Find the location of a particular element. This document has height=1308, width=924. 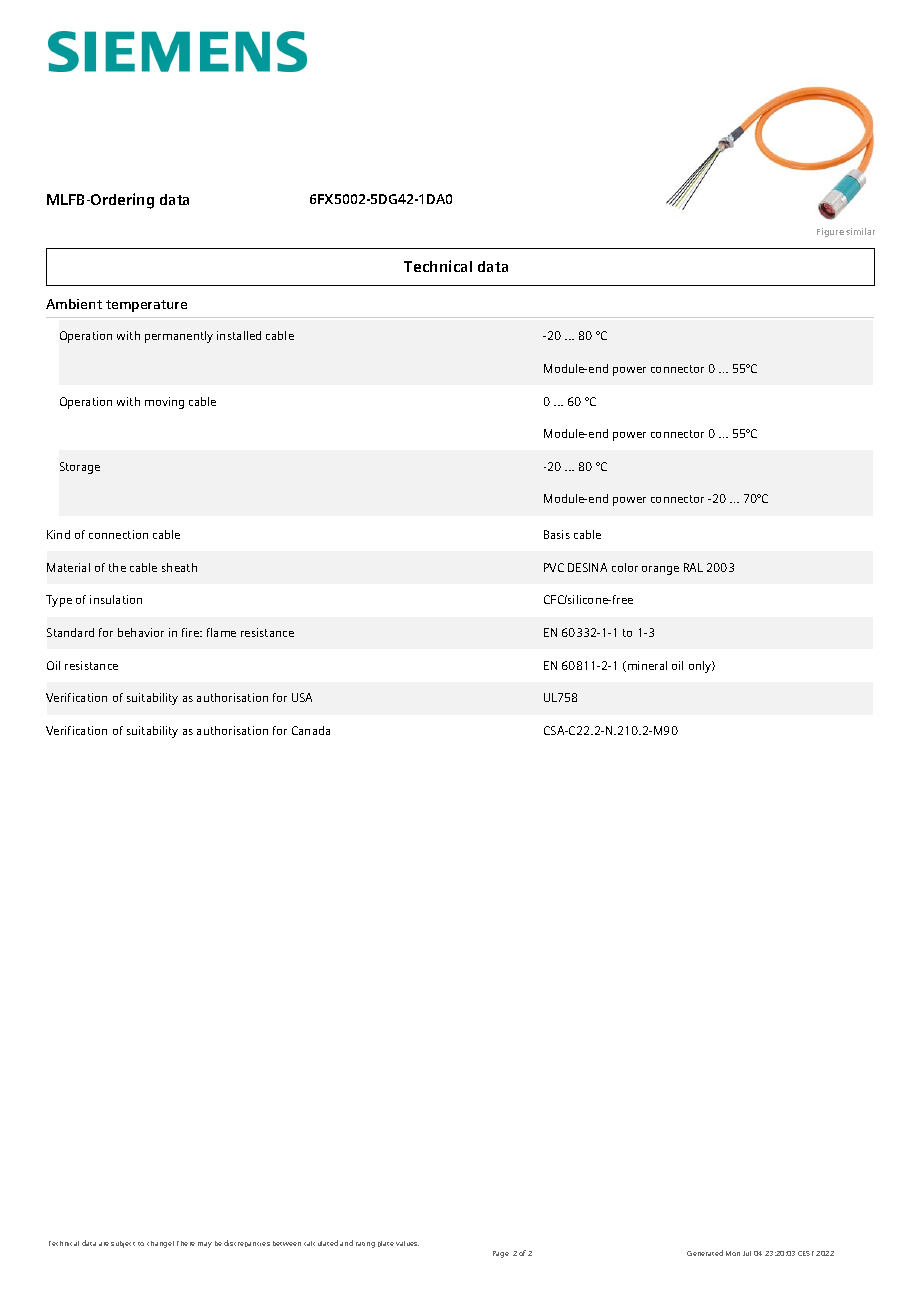

PVC is located at coordinates (554, 567).
